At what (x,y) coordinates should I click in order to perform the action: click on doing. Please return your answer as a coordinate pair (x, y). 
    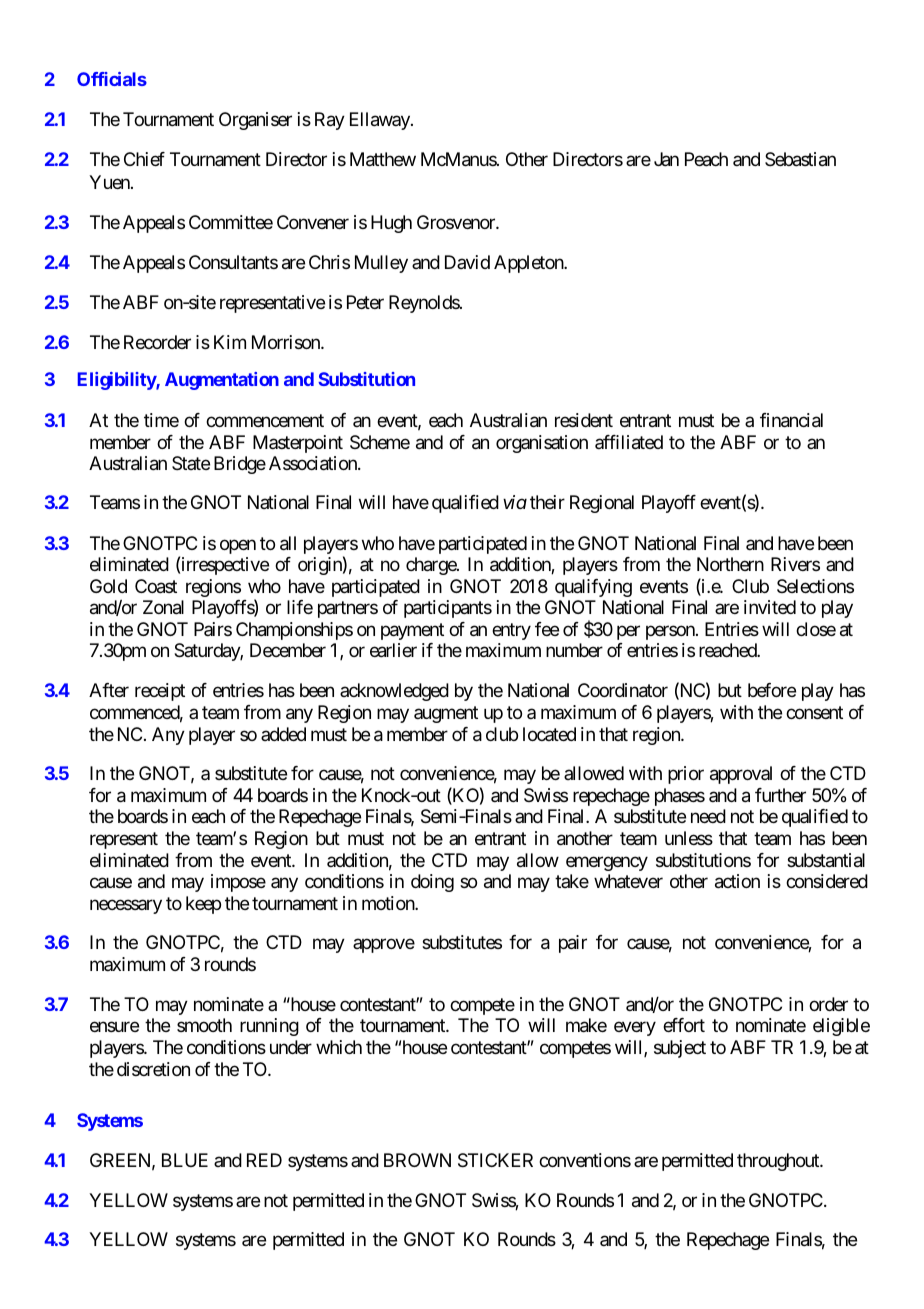
    Looking at the image, I should click on (432, 883).
